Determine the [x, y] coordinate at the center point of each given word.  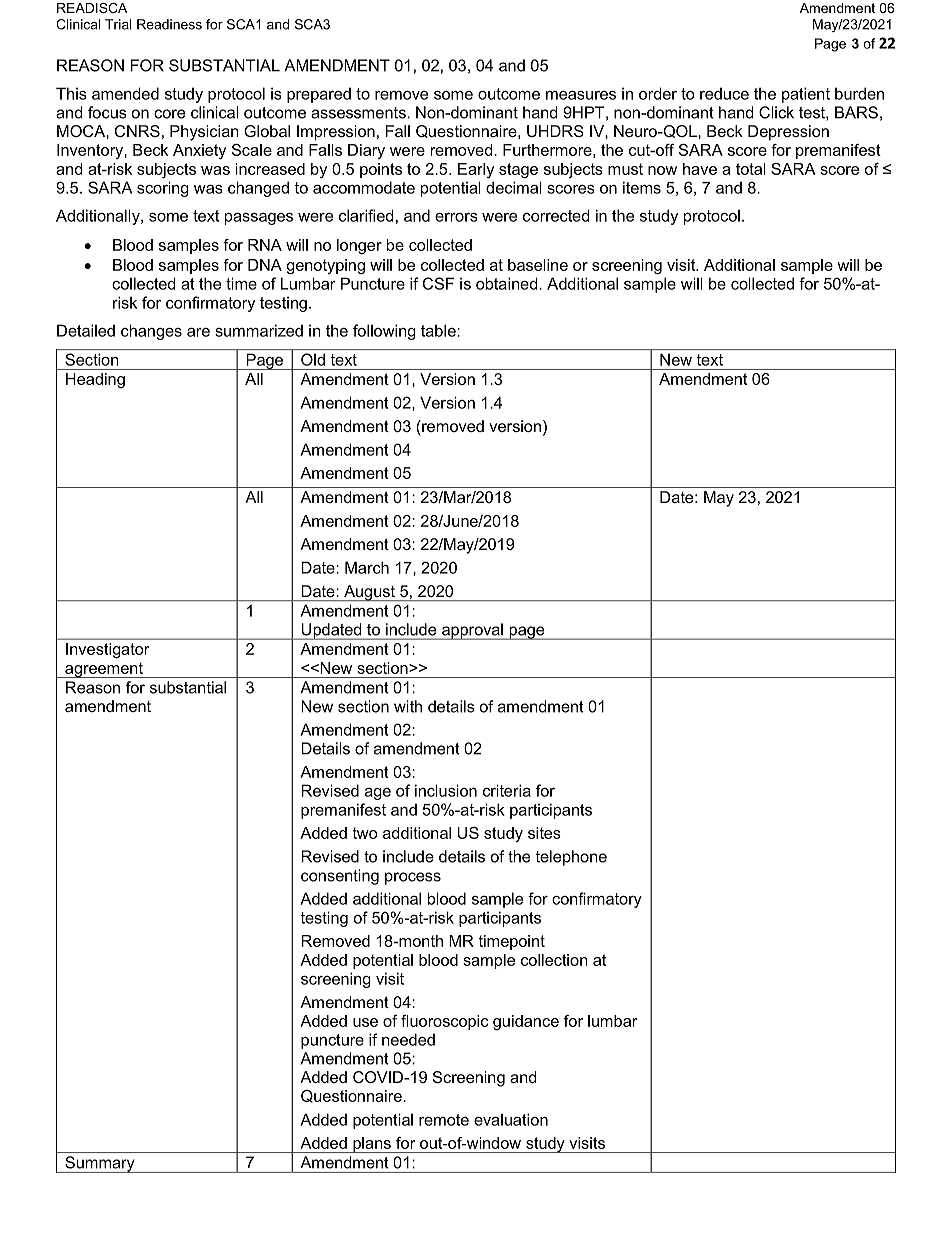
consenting [340, 877]
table [439, 330]
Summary [100, 1164]
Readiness [169, 24]
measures [581, 95]
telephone [571, 858]
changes [151, 332]
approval [472, 631]
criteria [507, 790]
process [413, 878]
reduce [724, 94]
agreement [104, 670]
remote [444, 1120]
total [751, 169]
